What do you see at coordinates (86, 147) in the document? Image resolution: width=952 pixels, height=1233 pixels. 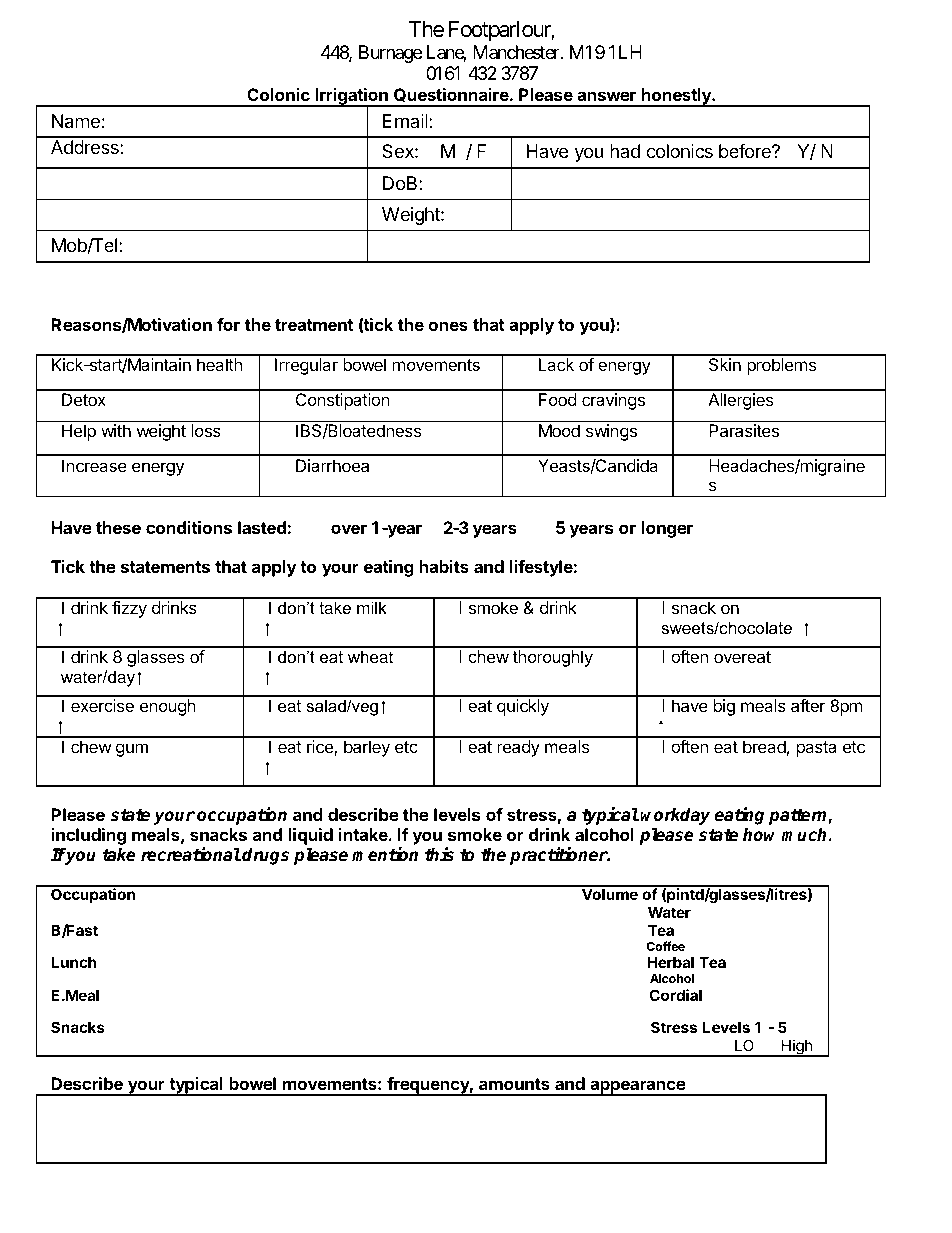 I see `Address` at bounding box center [86, 147].
